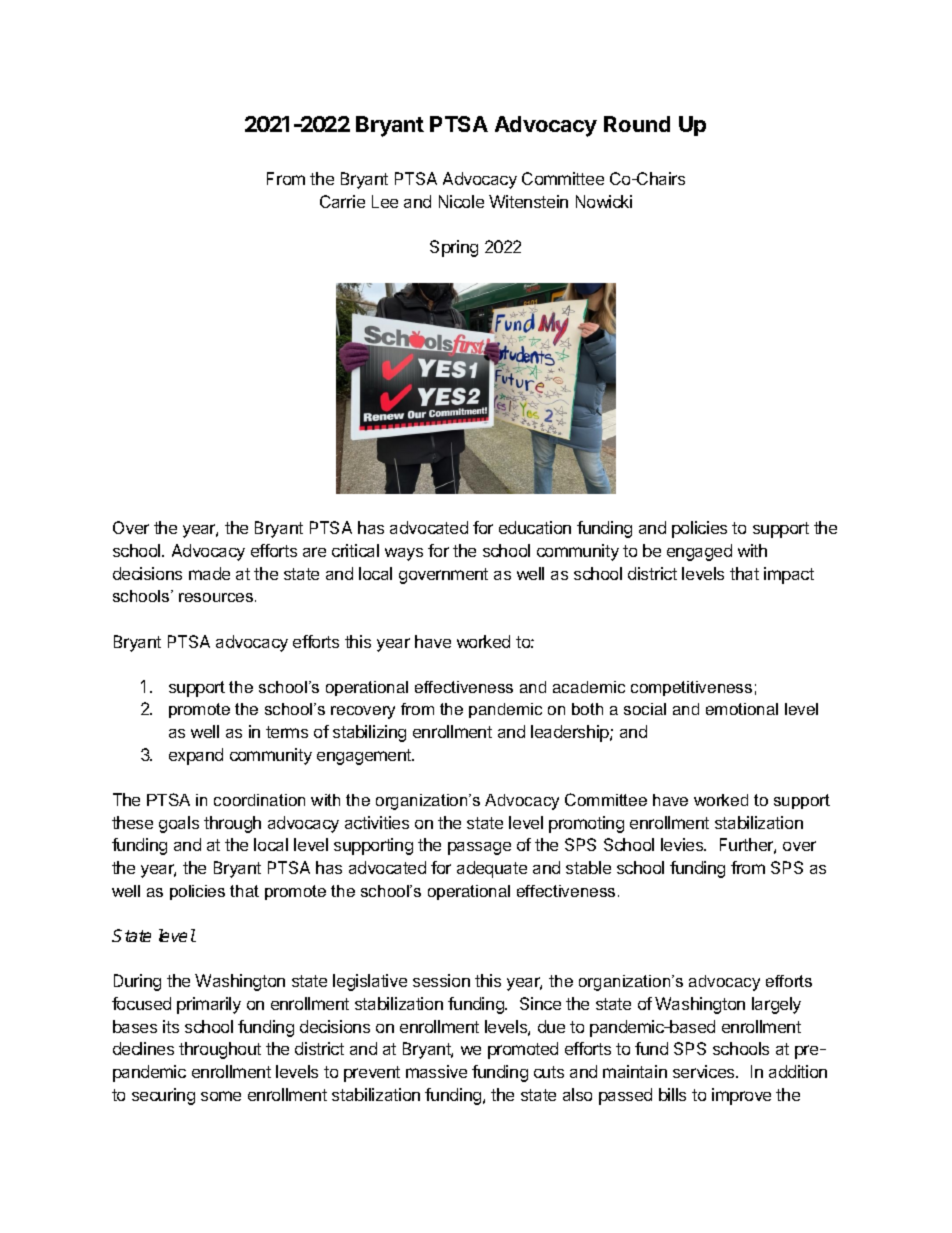  Describe the element at coordinates (342, 201) in the image. I see `Carrie` at that location.
